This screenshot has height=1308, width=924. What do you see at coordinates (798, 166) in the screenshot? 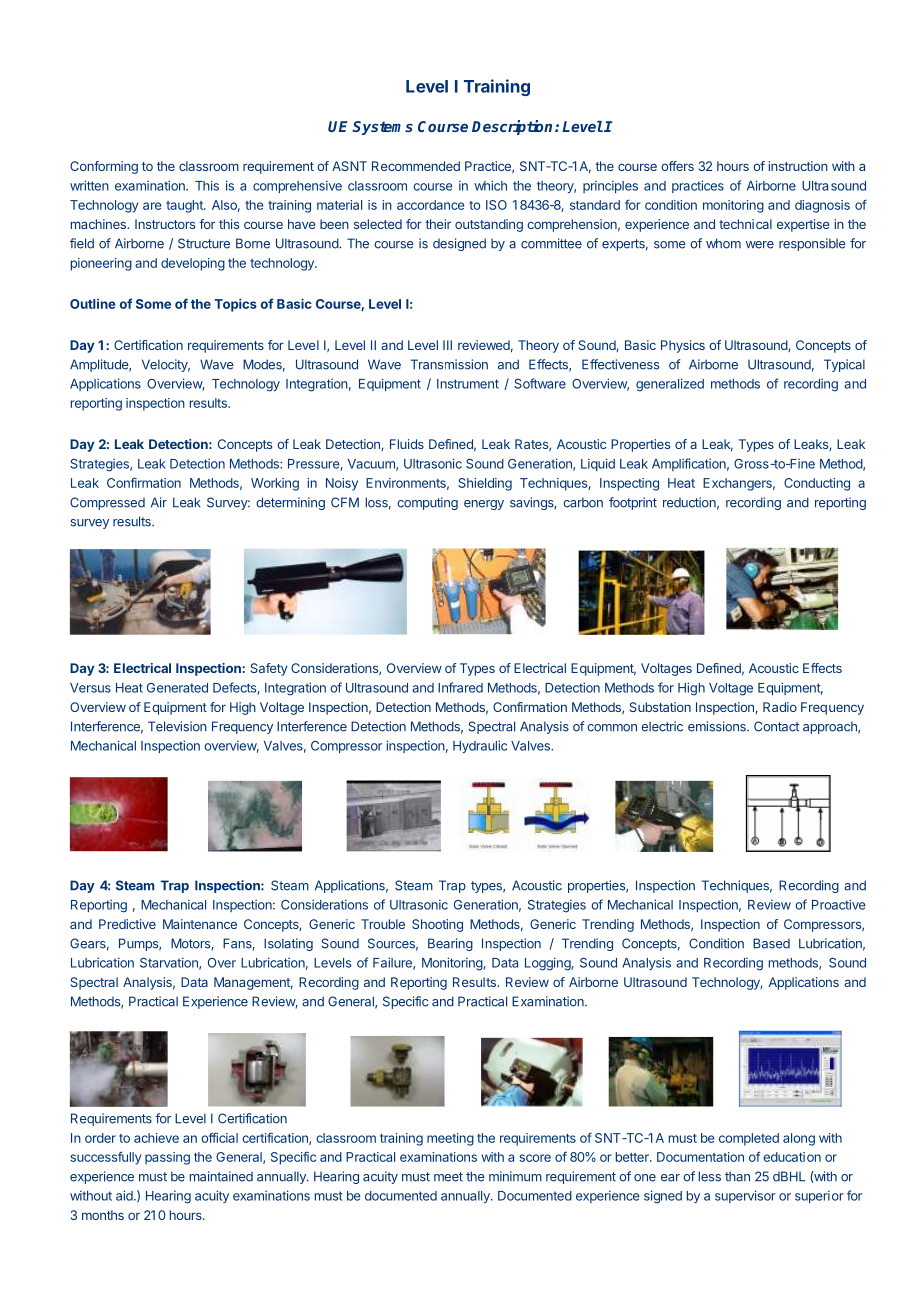
I see `instruction` at bounding box center [798, 166].
